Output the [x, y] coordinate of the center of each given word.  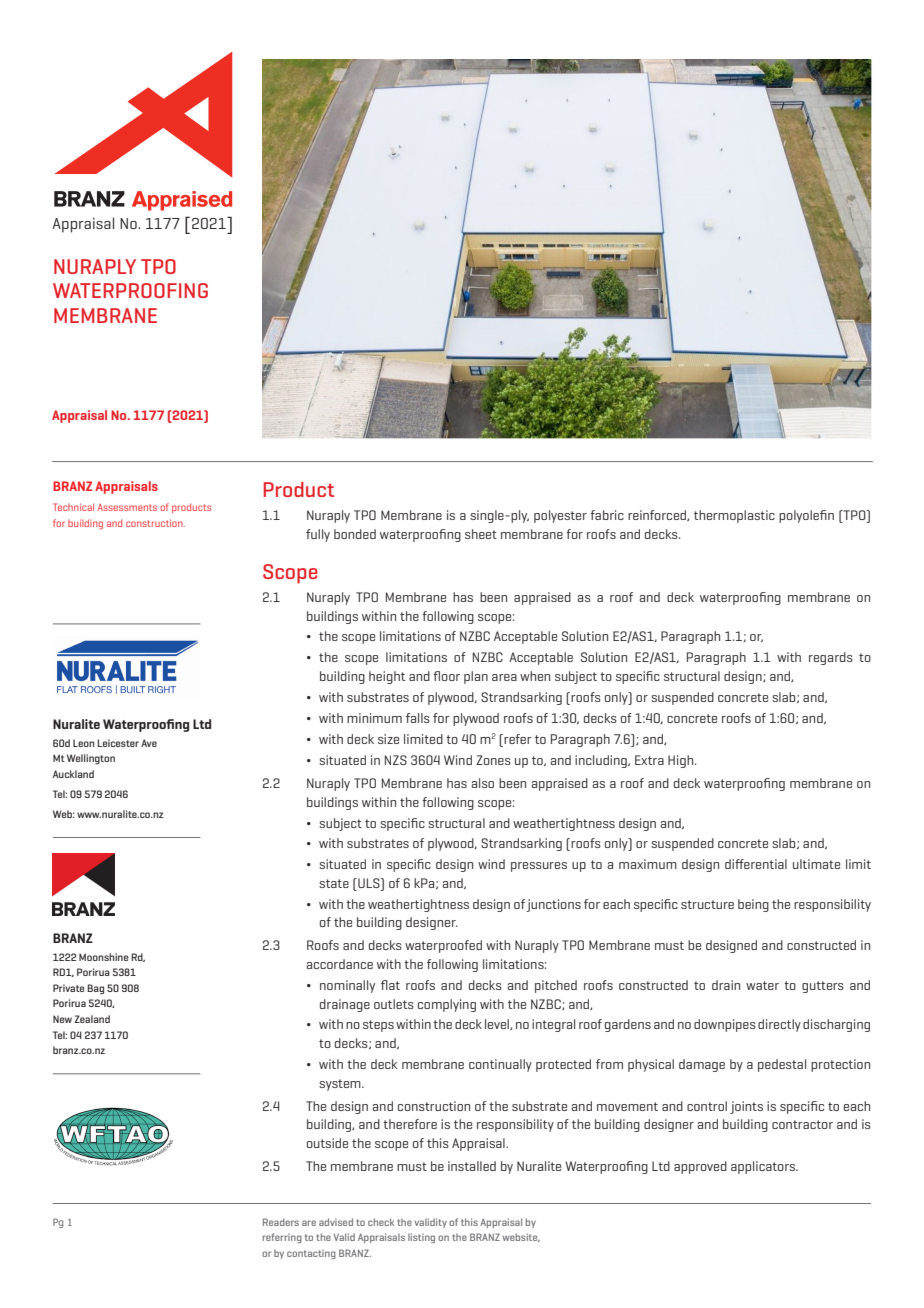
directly [779, 1025]
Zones [493, 760]
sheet [481, 534]
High [682, 761]
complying [447, 1005]
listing [421, 1238]
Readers [281, 1222]
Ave [149, 743]
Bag [95, 989]
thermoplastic [734, 516]
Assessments [127, 507]
